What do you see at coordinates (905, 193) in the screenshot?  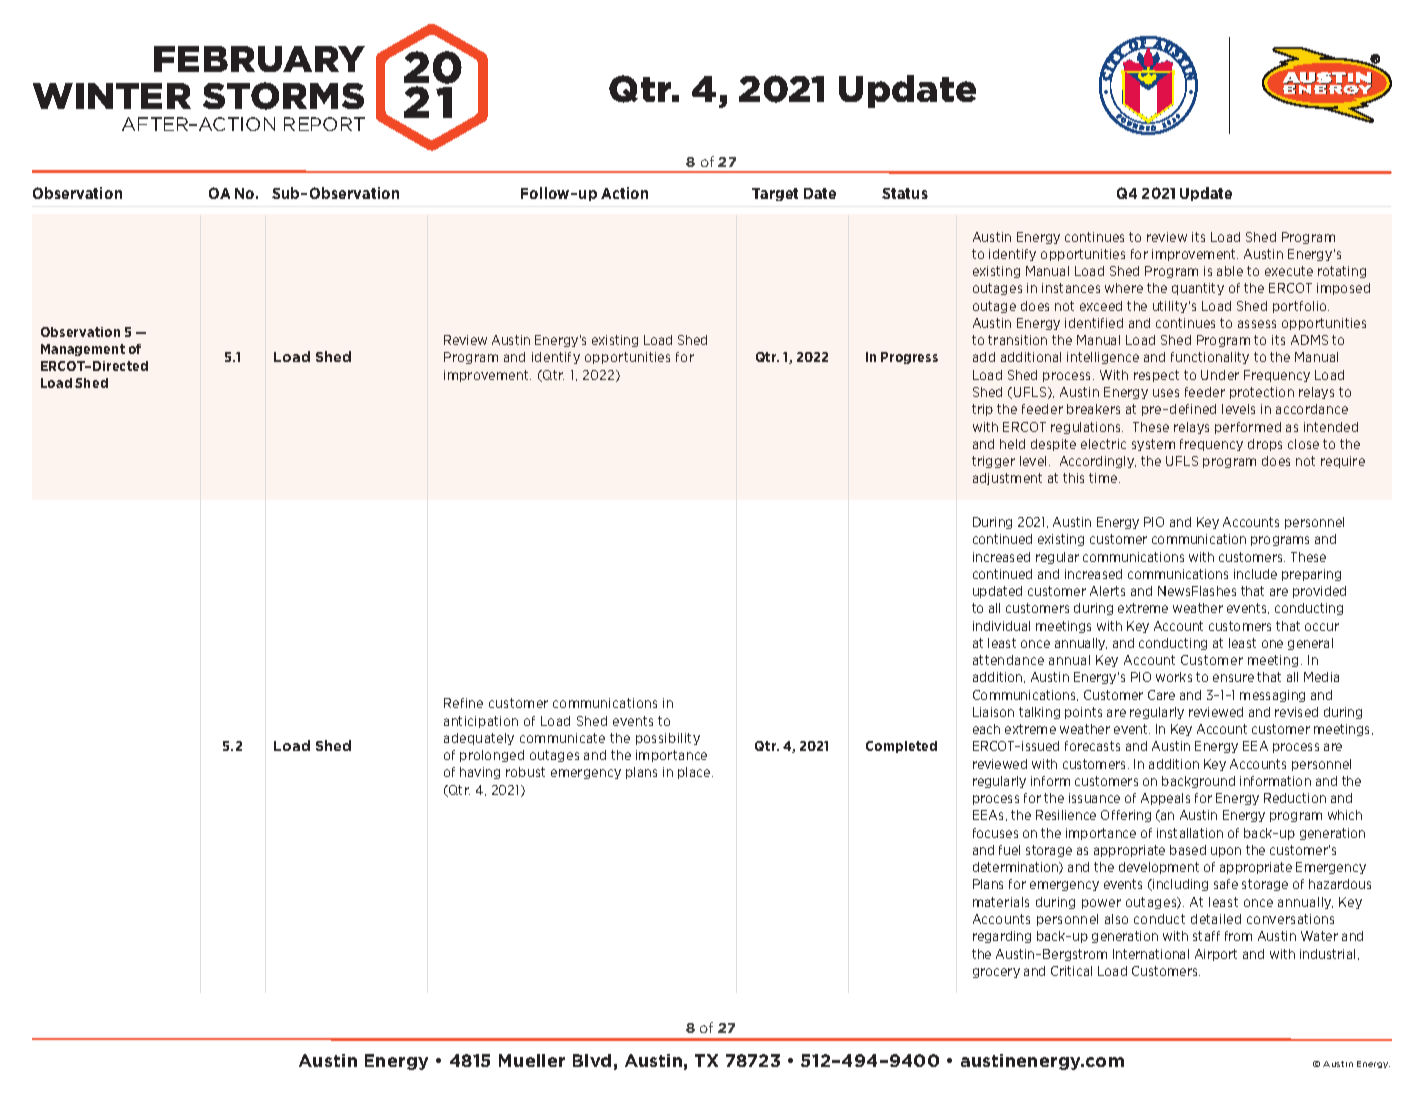 I see `Status` at bounding box center [905, 193].
